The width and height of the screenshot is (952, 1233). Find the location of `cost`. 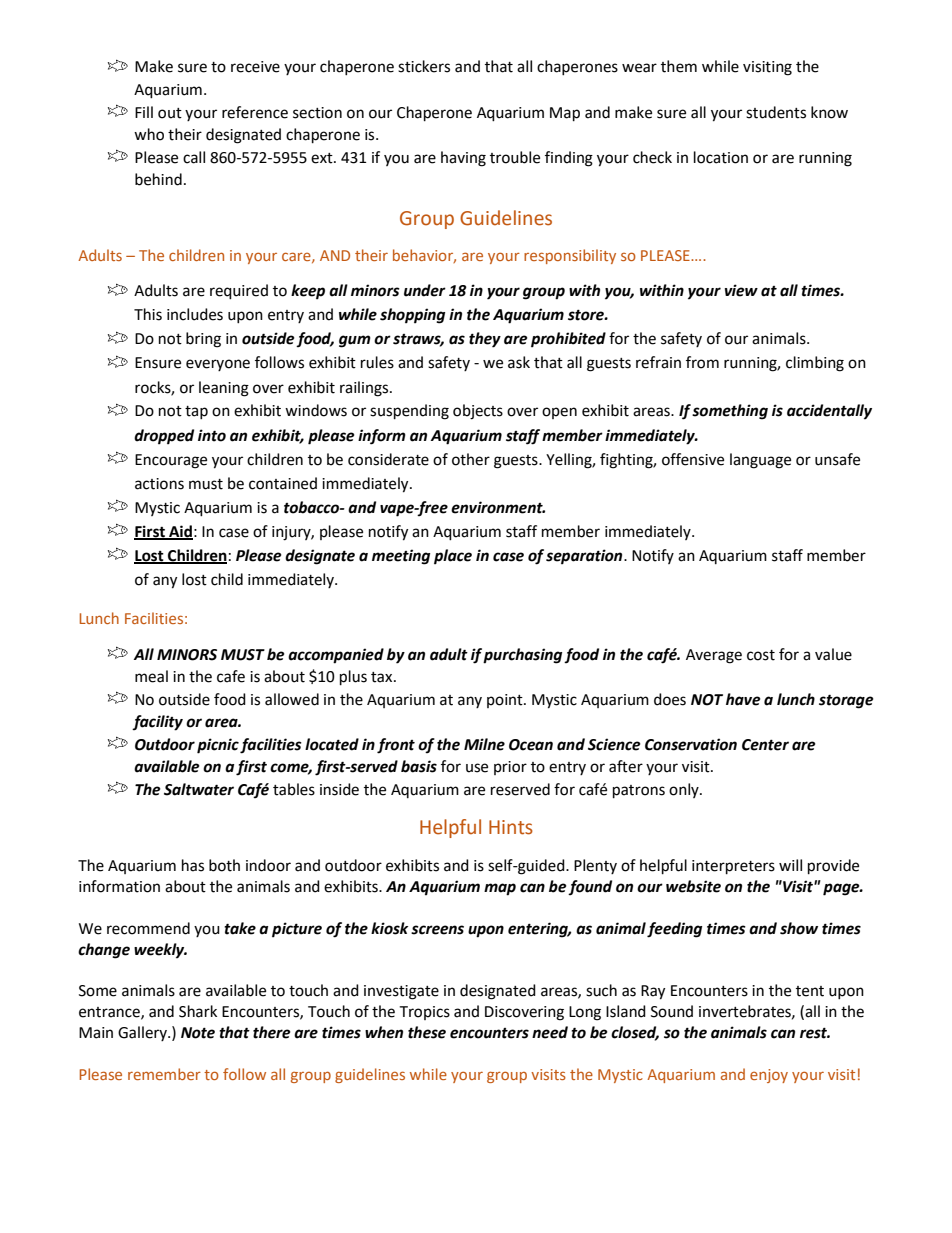

cost is located at coordinates (761, 655).
